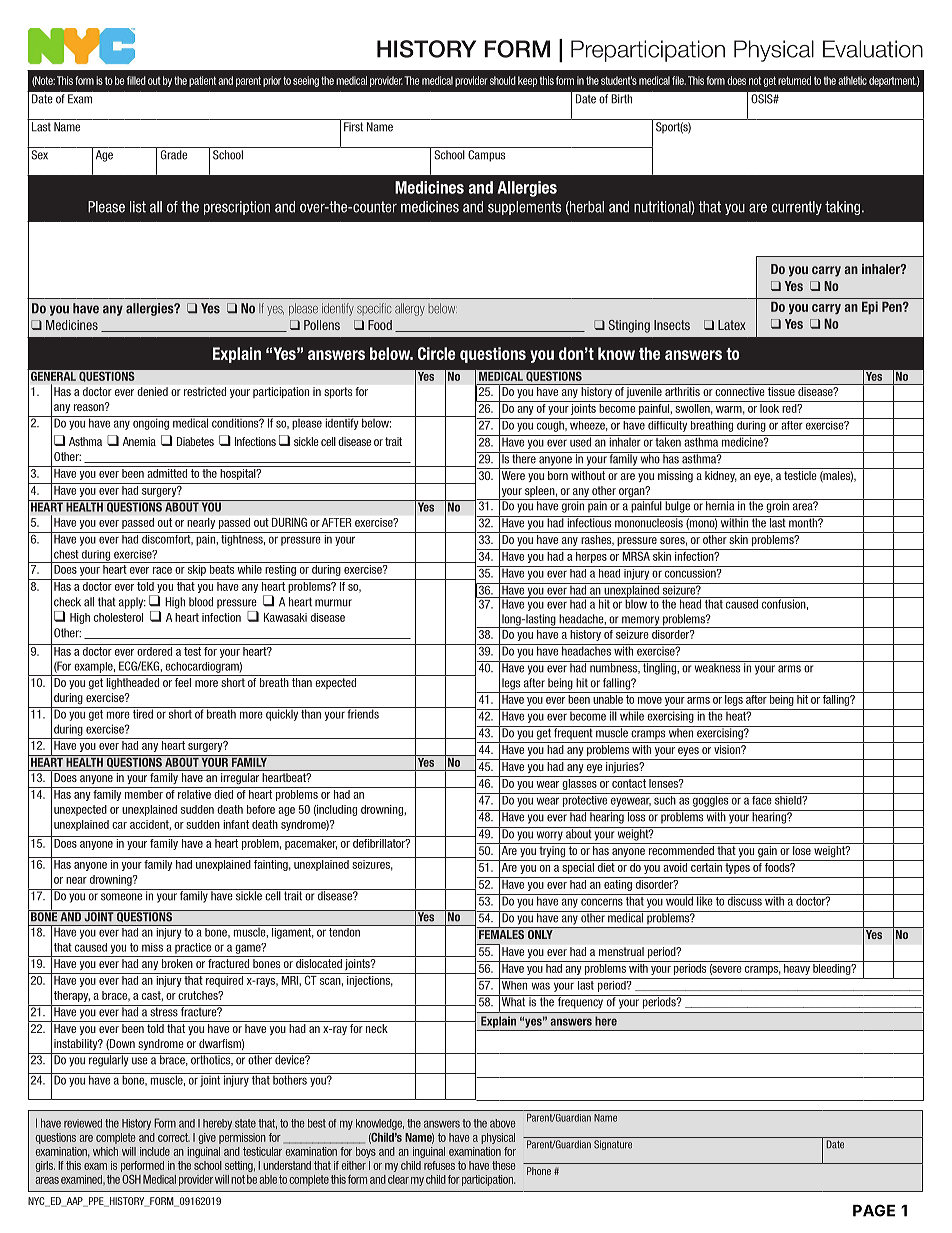  I want to click on face, so click(762, 799).
